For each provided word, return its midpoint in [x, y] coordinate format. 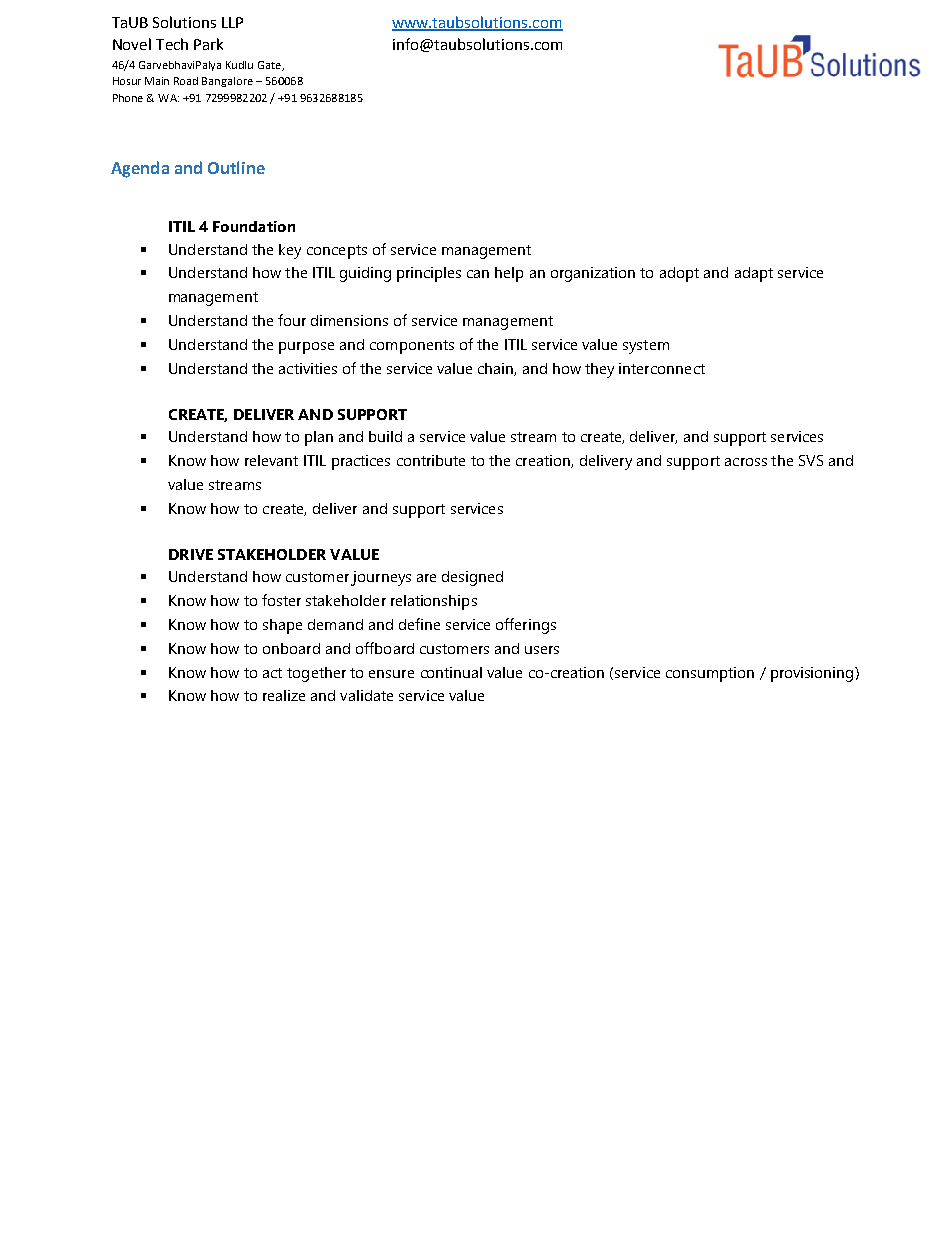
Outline [236, 167]
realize [284, 695]
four [292, 320]
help [509, 274]
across [746, 462]
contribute [431, 460]
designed [472, 578]
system [646, 347]
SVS [811, 460]
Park [208, 44]
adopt [679, 274]
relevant [271, 460]
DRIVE [191, 554]
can [478, 274]
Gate [270, 66]
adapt [754, 274]
